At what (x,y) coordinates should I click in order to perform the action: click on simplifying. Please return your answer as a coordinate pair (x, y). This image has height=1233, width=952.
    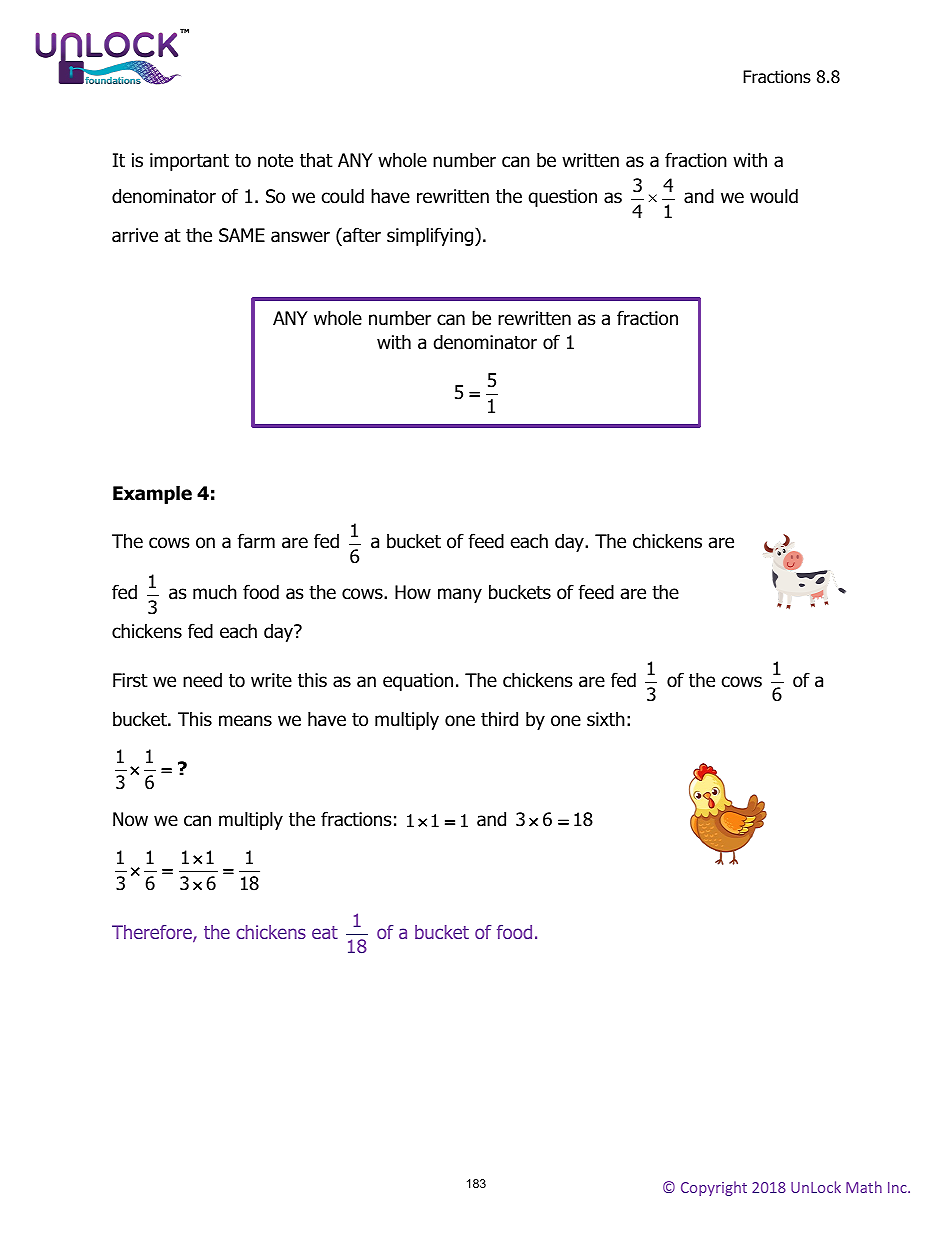
    Looking at the image, I should click on (431, 236).
